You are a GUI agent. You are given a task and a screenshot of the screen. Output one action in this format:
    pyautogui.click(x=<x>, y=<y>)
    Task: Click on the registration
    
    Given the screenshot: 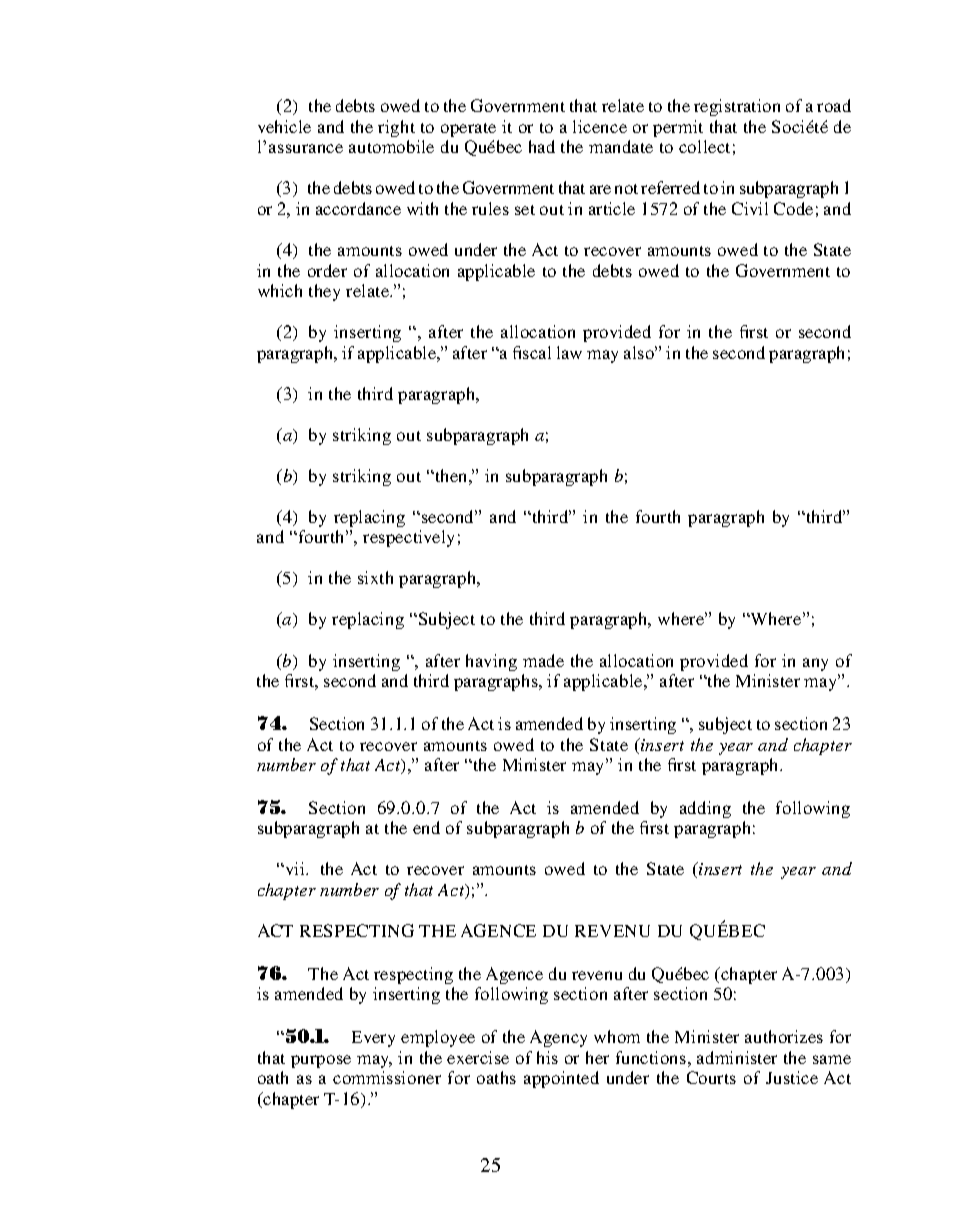 What is the action you would take?
    pyautogui.click(x=737, y=107)
